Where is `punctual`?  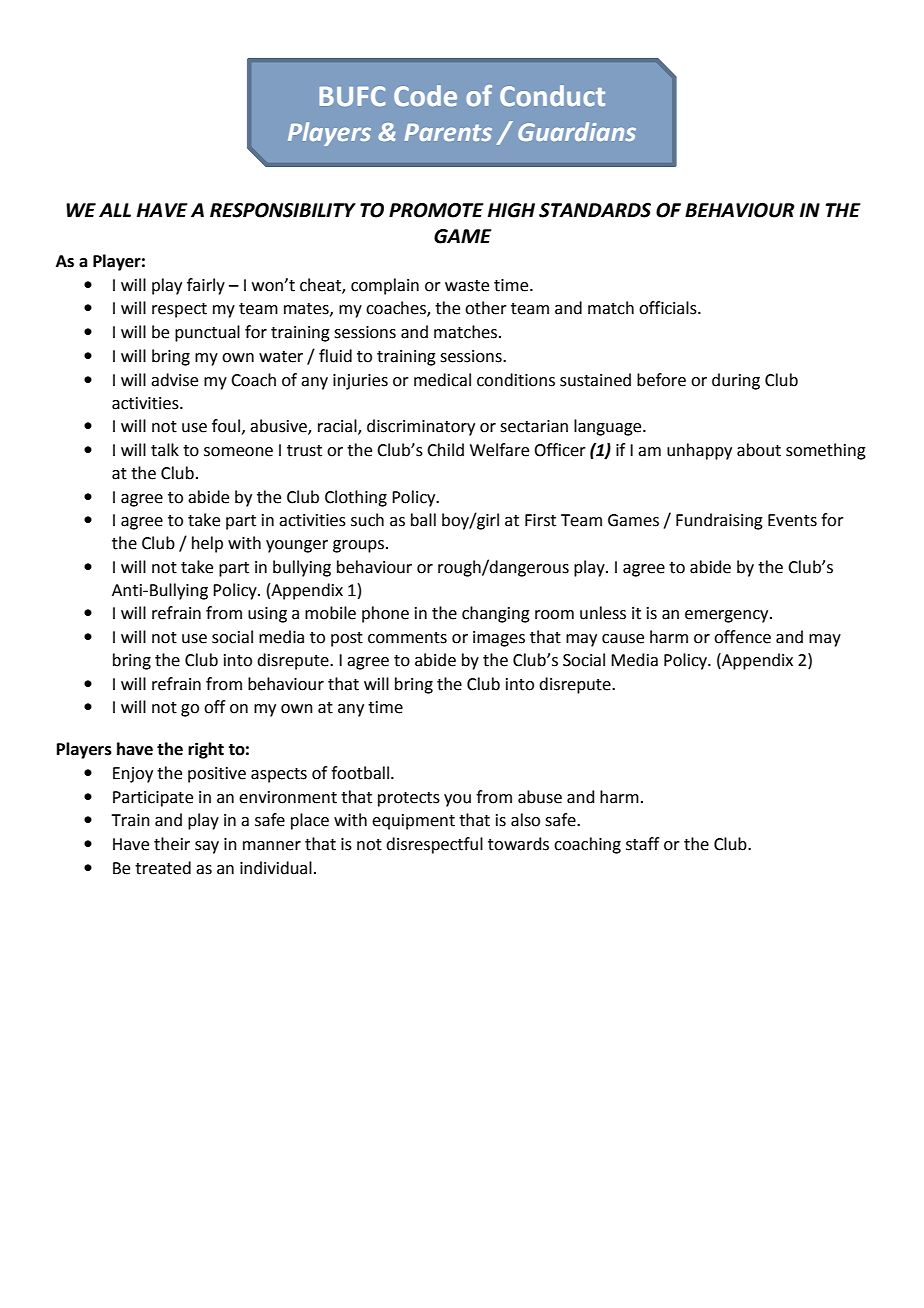 punctual is located at coordinates (207, 333).
